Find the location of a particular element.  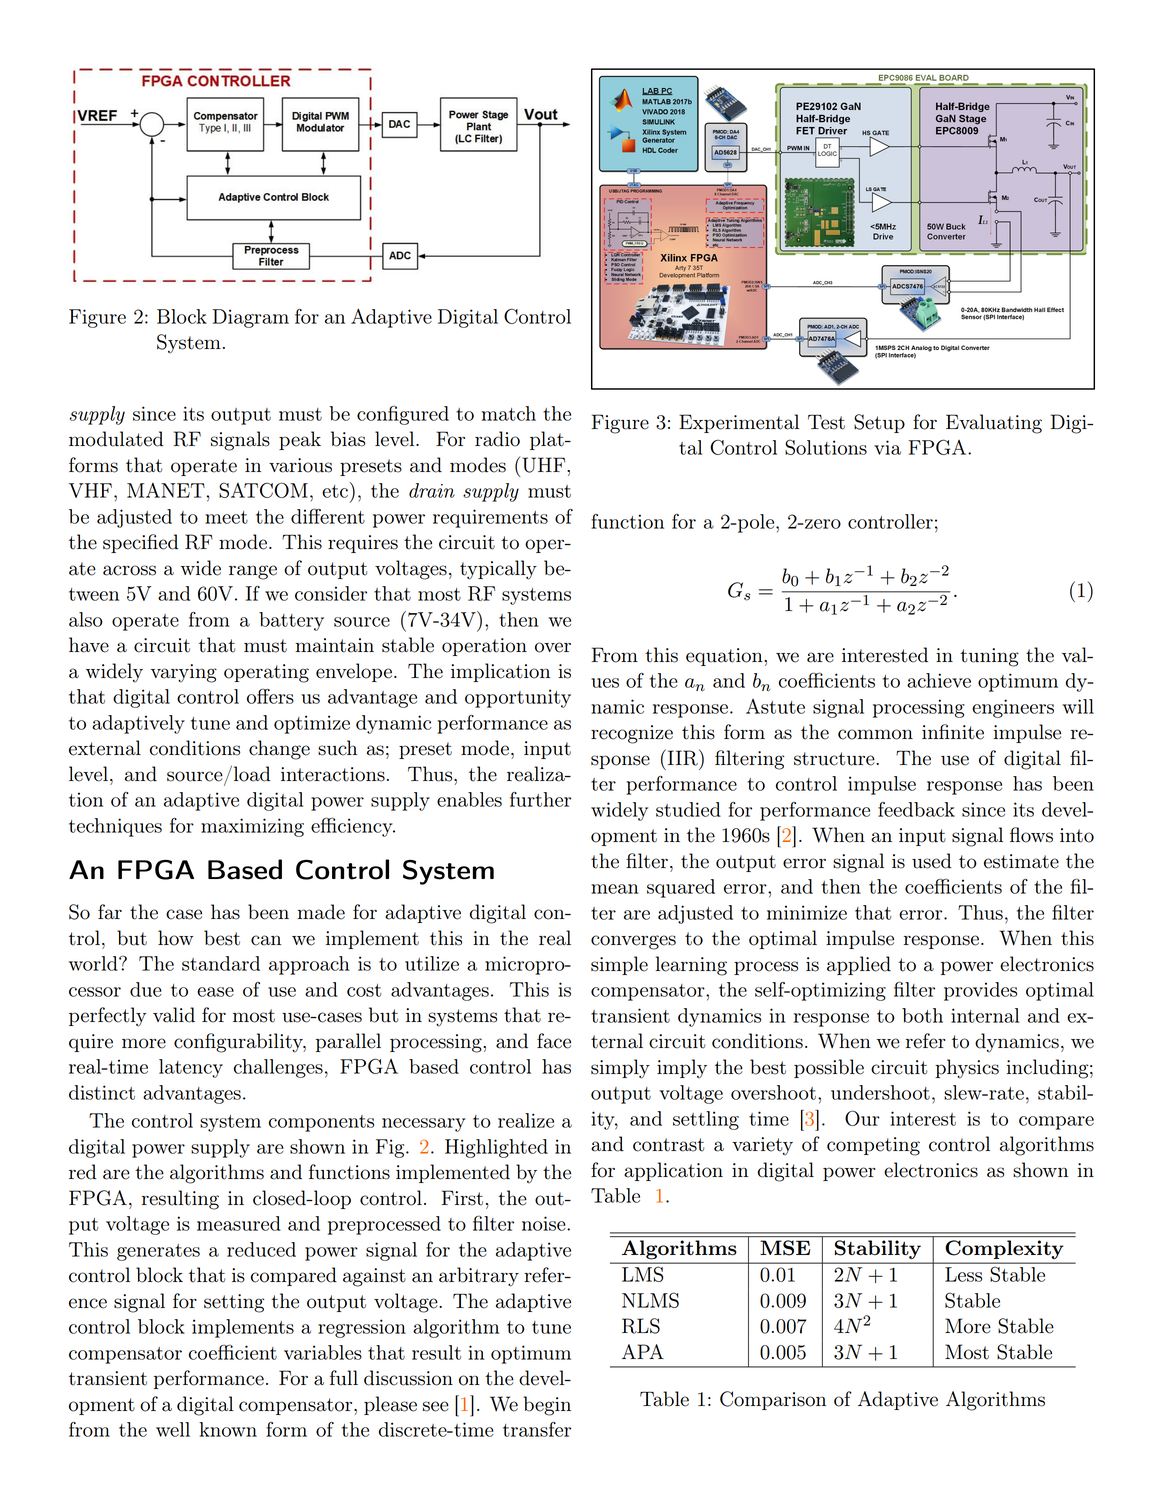

match is located at coordinates (509, 413).
